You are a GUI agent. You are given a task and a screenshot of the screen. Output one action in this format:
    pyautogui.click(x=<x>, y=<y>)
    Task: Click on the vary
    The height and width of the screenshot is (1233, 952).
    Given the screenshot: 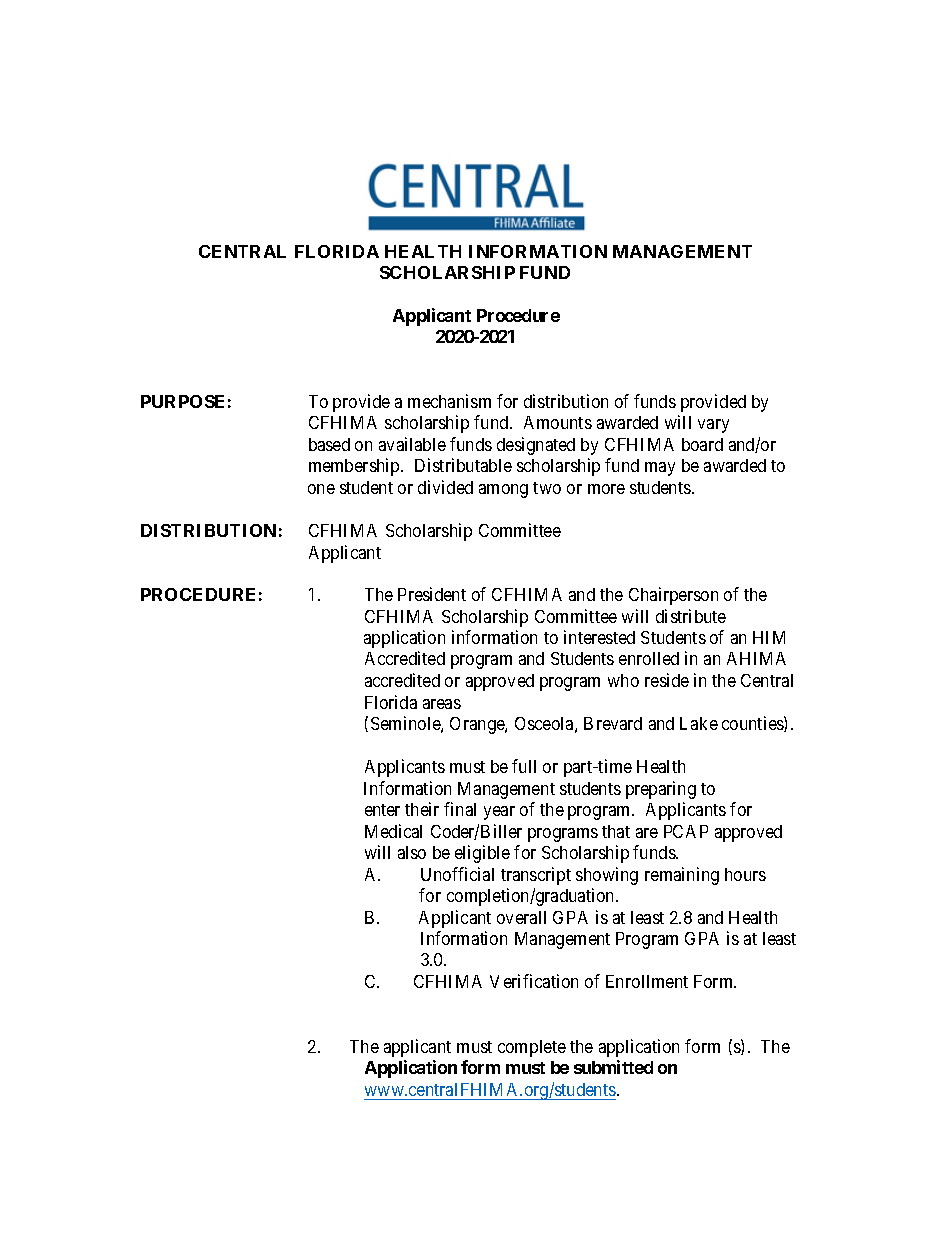 What is the action you would take?
    pyautogui.click(x=713, y=426)
